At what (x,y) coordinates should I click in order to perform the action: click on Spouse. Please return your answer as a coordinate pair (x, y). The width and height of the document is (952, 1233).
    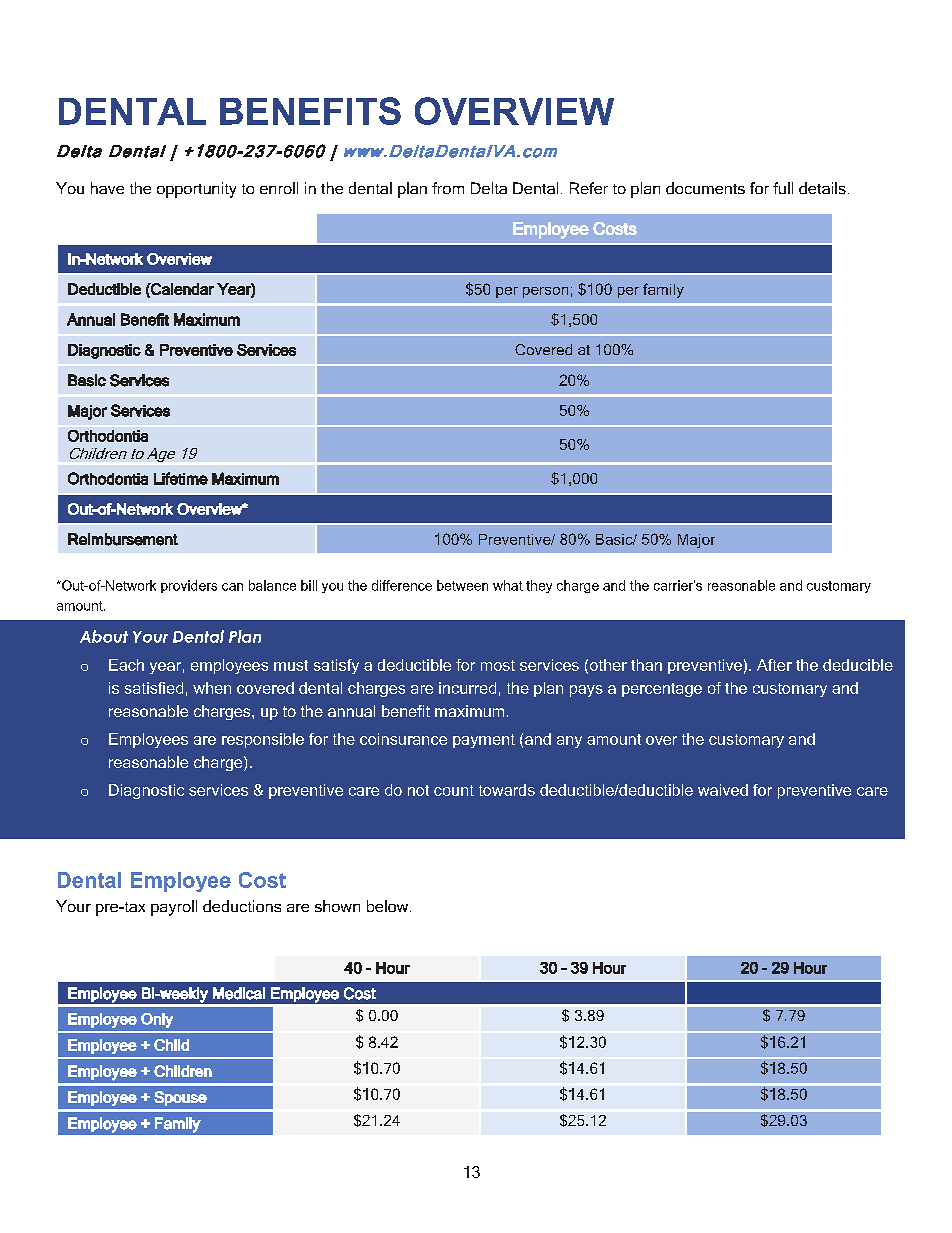
    Looking at the image, I should click on (180, 1098).
